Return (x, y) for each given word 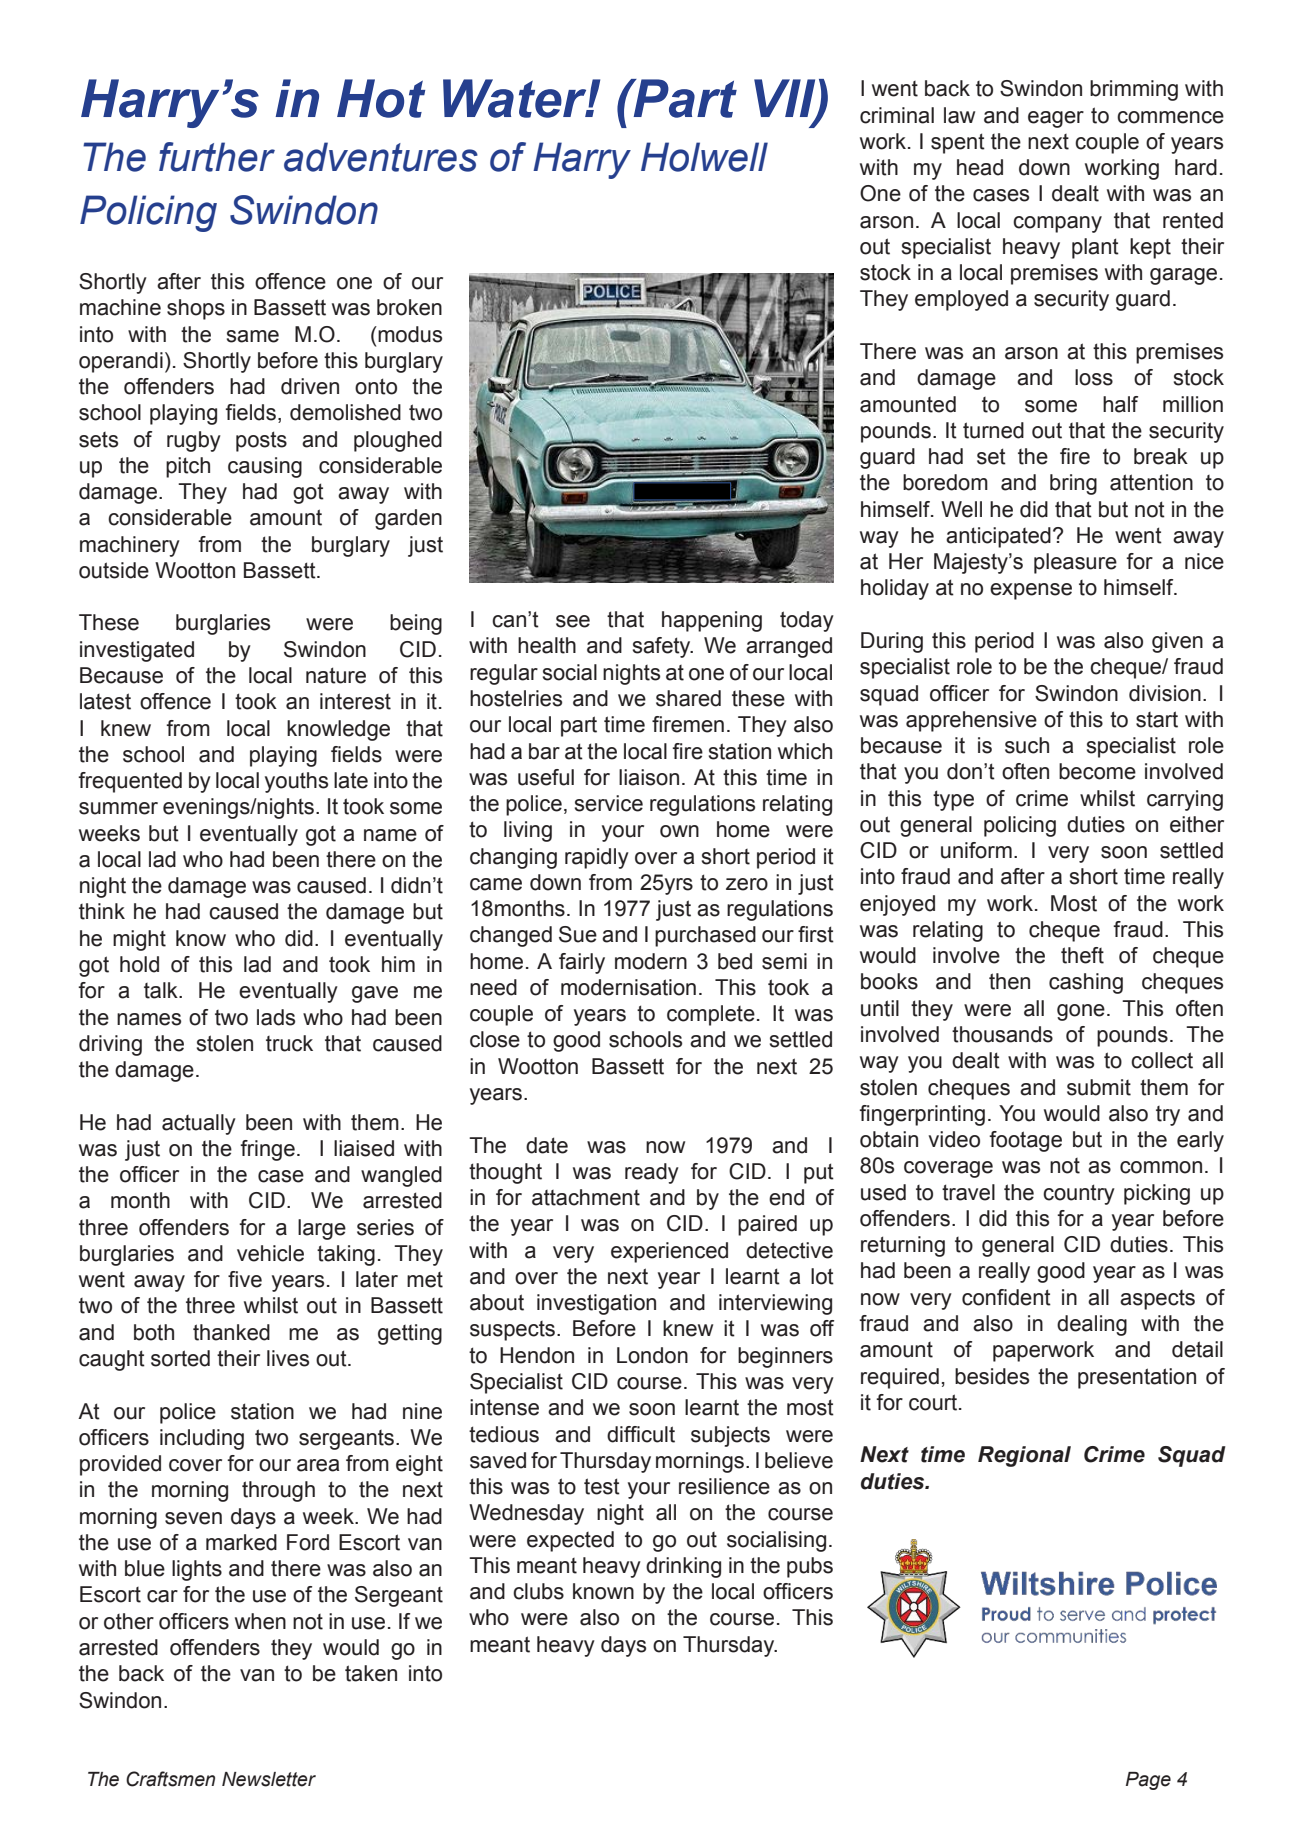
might (139, 940)
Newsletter (269, 1779)
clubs (538, 1591)
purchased (705, 936)
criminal (897, 115)
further (217, 157)
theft (1082, 955)
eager (1056, 119)
